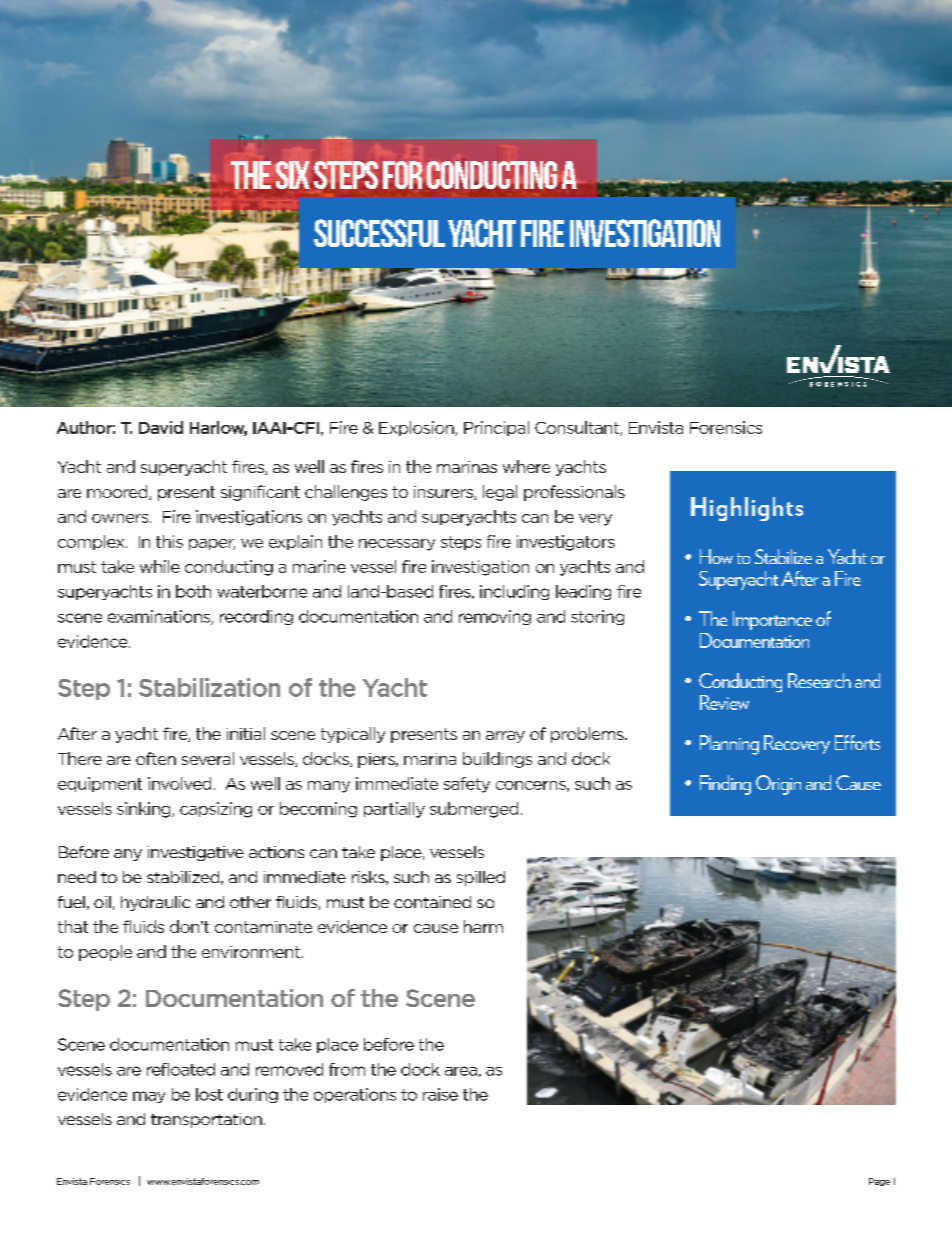 The width and height of the screenshot is (952, 1233). I want to click on Six, so click(293, 175).
